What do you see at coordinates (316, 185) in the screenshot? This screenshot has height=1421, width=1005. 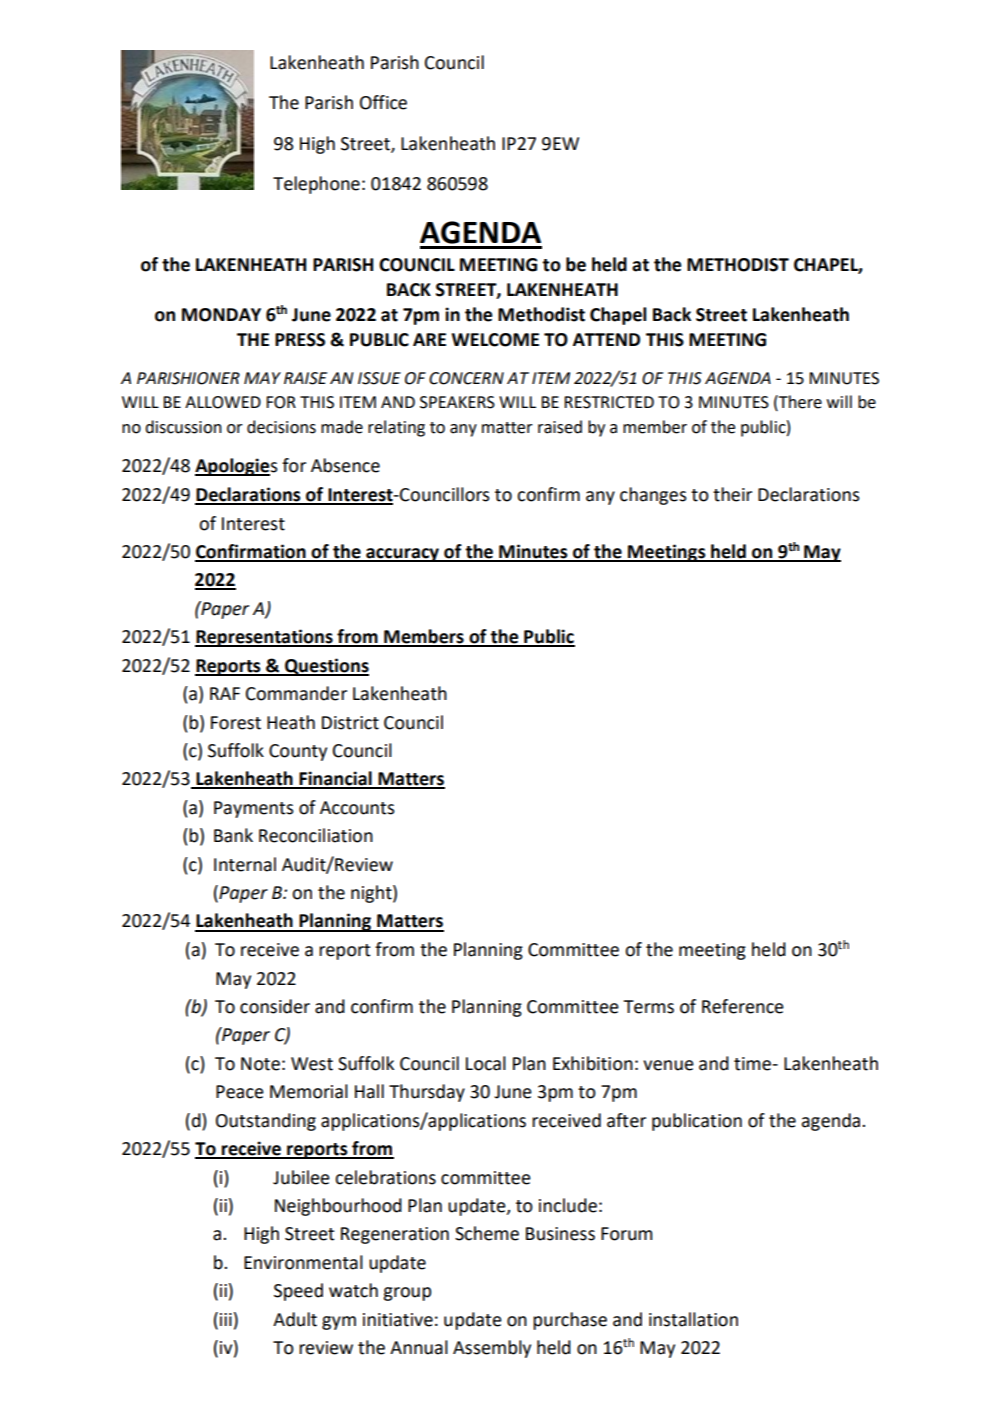 I see `Telephone` at bounding box center [316, 185].
